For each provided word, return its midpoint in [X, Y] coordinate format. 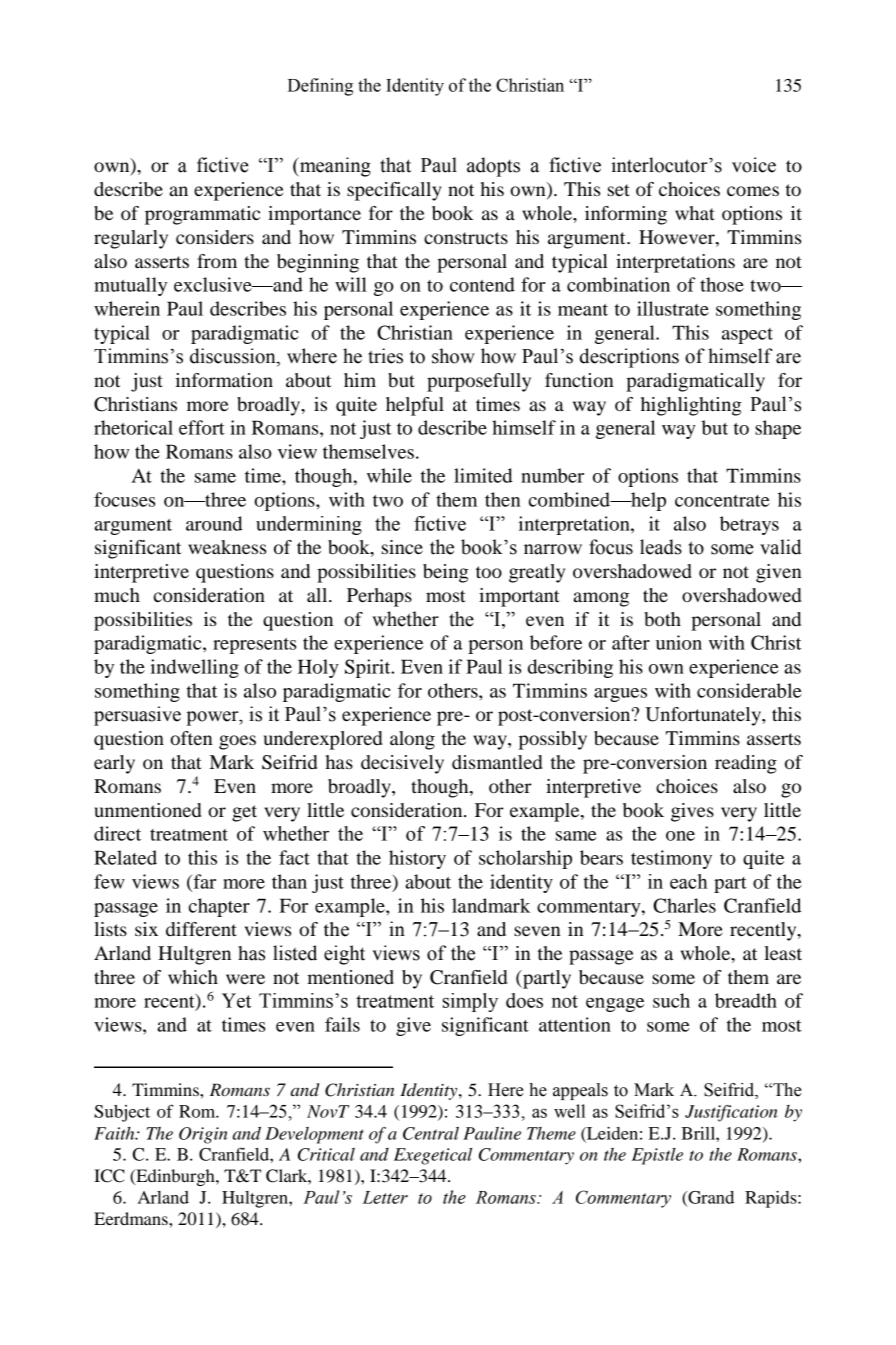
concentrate [722, 501]
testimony [671, 859]
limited [483, 475]
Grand [710, 1198]
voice [754, 165]
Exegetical [433, 1156]
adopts [493, 167]
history [417, 859]
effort [202, 427]
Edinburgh [175, 1177]
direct [117, 833]
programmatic [202, 215]
